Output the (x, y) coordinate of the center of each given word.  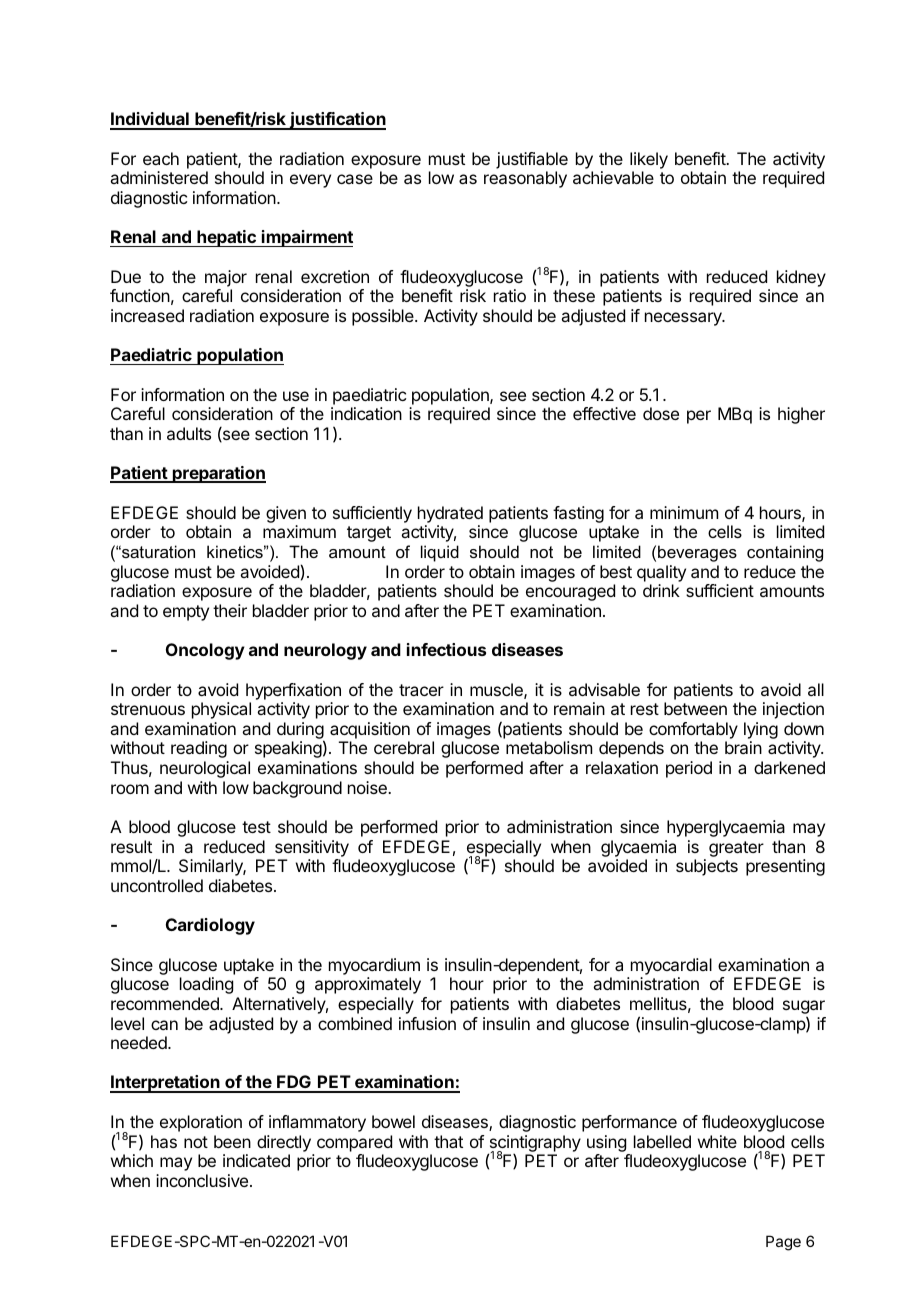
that (448, 1141)
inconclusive (202, 1180)
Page (783, 1243)
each (161, 158)
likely (649, 162)
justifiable (532, 160)
